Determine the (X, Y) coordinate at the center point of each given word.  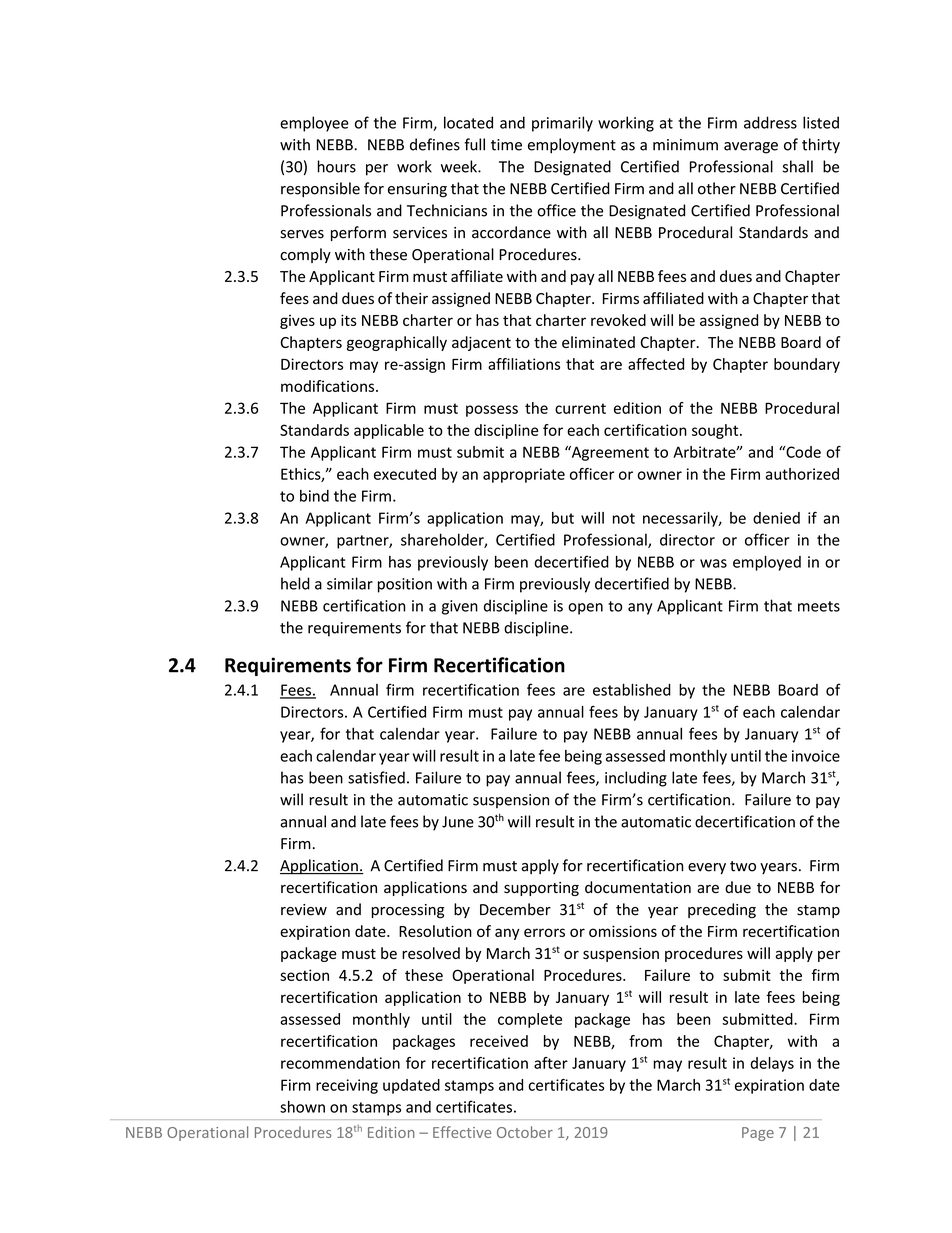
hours (337, 166)
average (751, 148)
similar (350, 583)
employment (572, 146)
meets (819, 606)
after (551, 1063)
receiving (347, 1086)
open (585, 609)
